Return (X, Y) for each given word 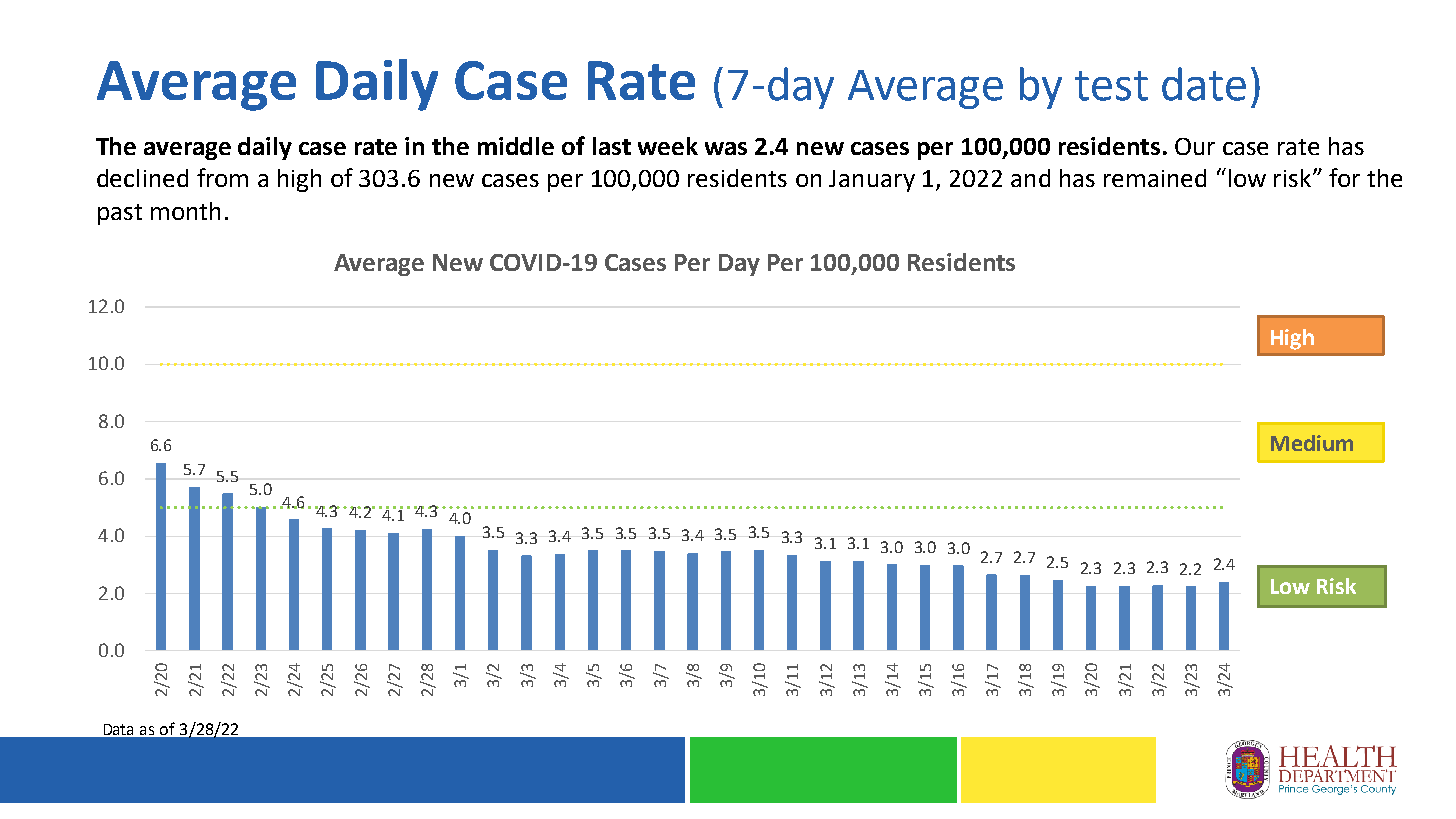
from (222, 177)
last (612, 146)
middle (516, 146)
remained (1155, 178)
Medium (1312, 443)
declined (142, 178)
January (872, 181)
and (1030, 178)
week (668, 146)
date (1204, 84)
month (185, 211)
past (120, 214)
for (1344, 177)
